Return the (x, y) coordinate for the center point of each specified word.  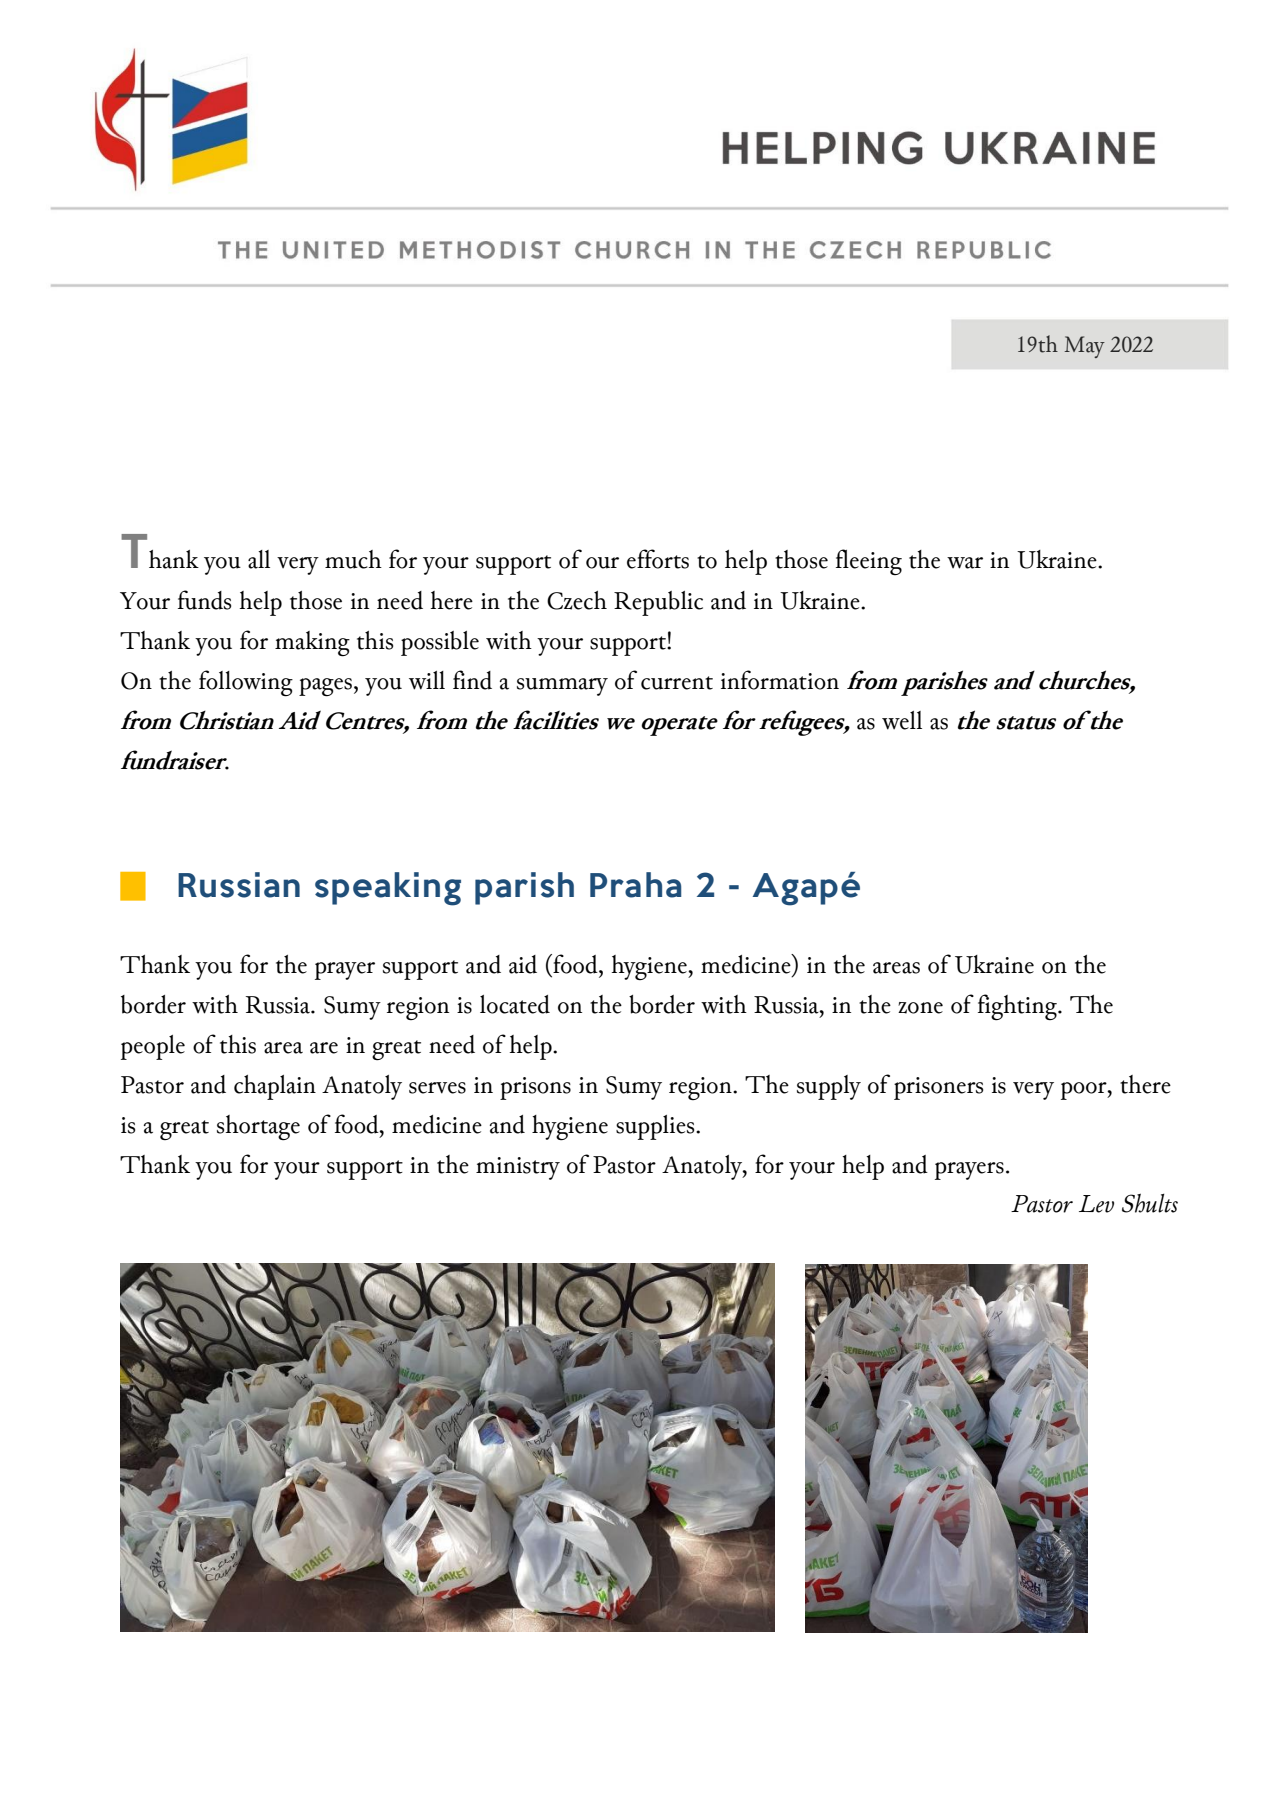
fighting (1018, 1007)
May (1084, 347)
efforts (658, 559)
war (965, 563)
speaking (388, 889)
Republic (658, 603)
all (259, 559)
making (312, 644)
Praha (635, 885)
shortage (258, 1127)
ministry (518, 1168)
